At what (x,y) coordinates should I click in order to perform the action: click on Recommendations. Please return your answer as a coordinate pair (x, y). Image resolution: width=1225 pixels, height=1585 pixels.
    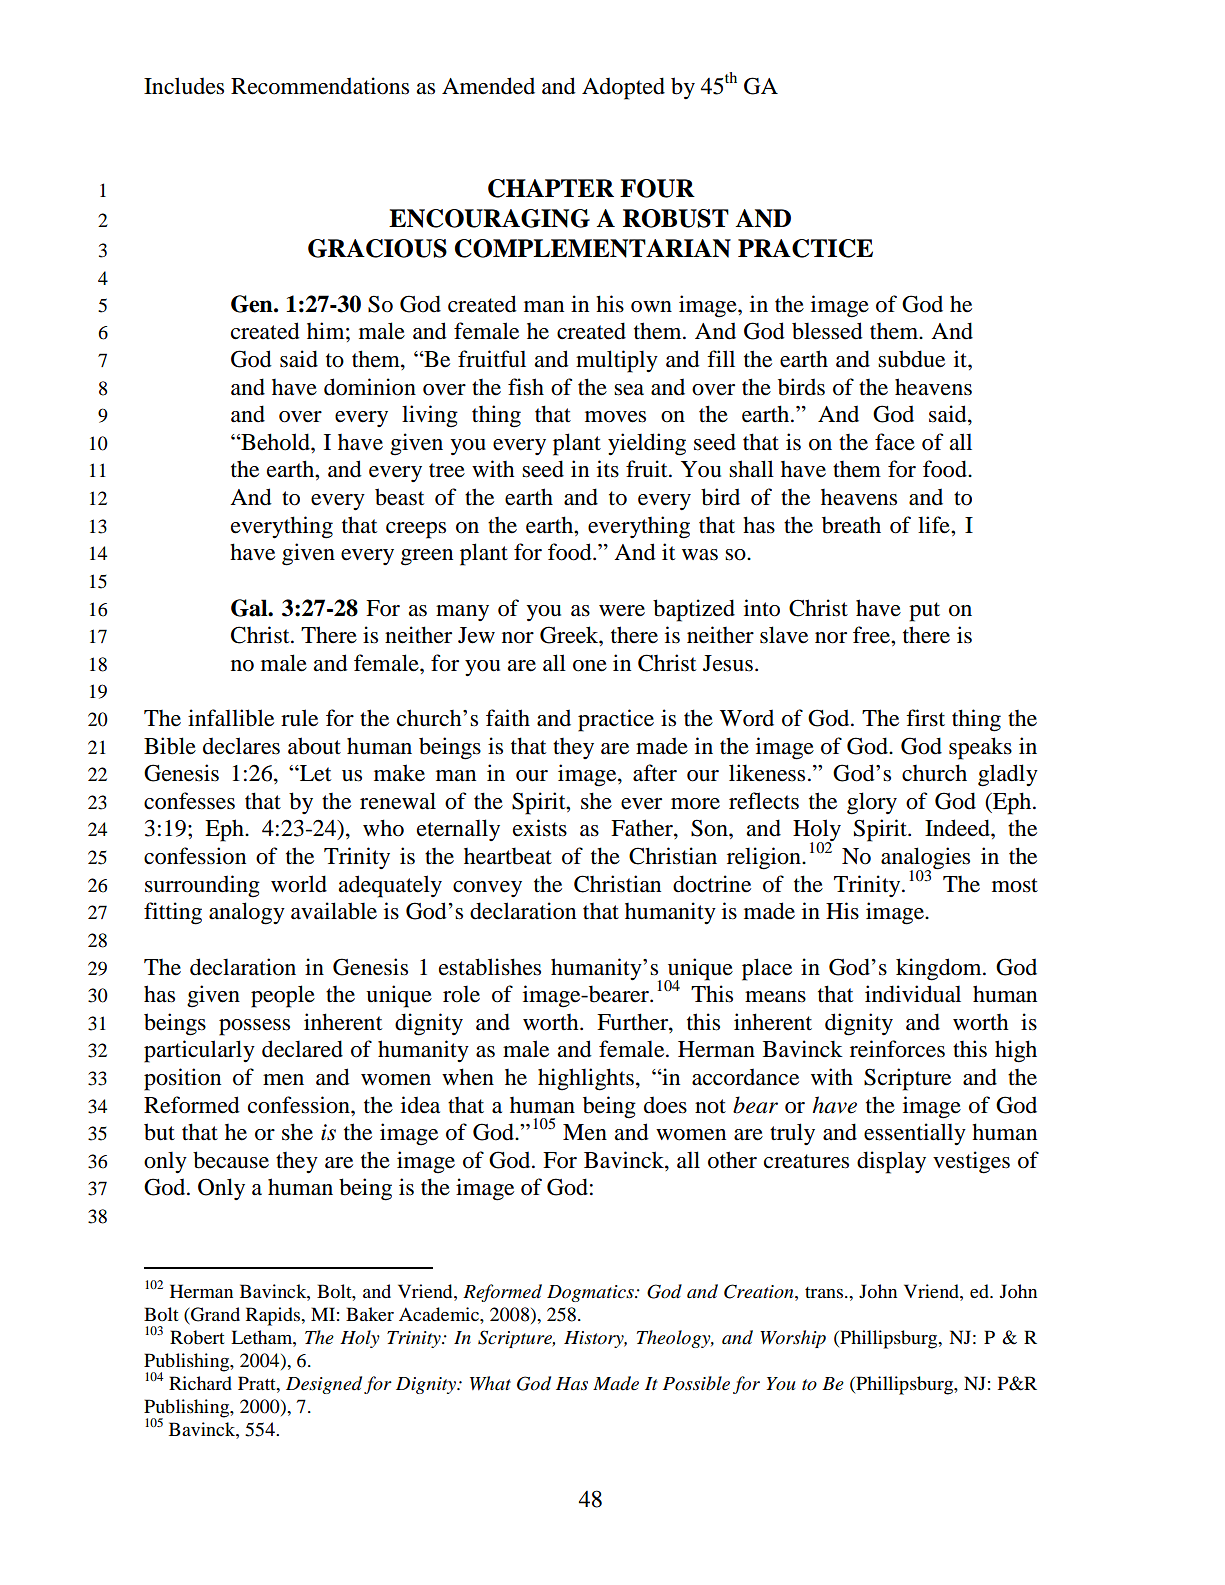
    Looking at the image, I should click on (320, 86).
